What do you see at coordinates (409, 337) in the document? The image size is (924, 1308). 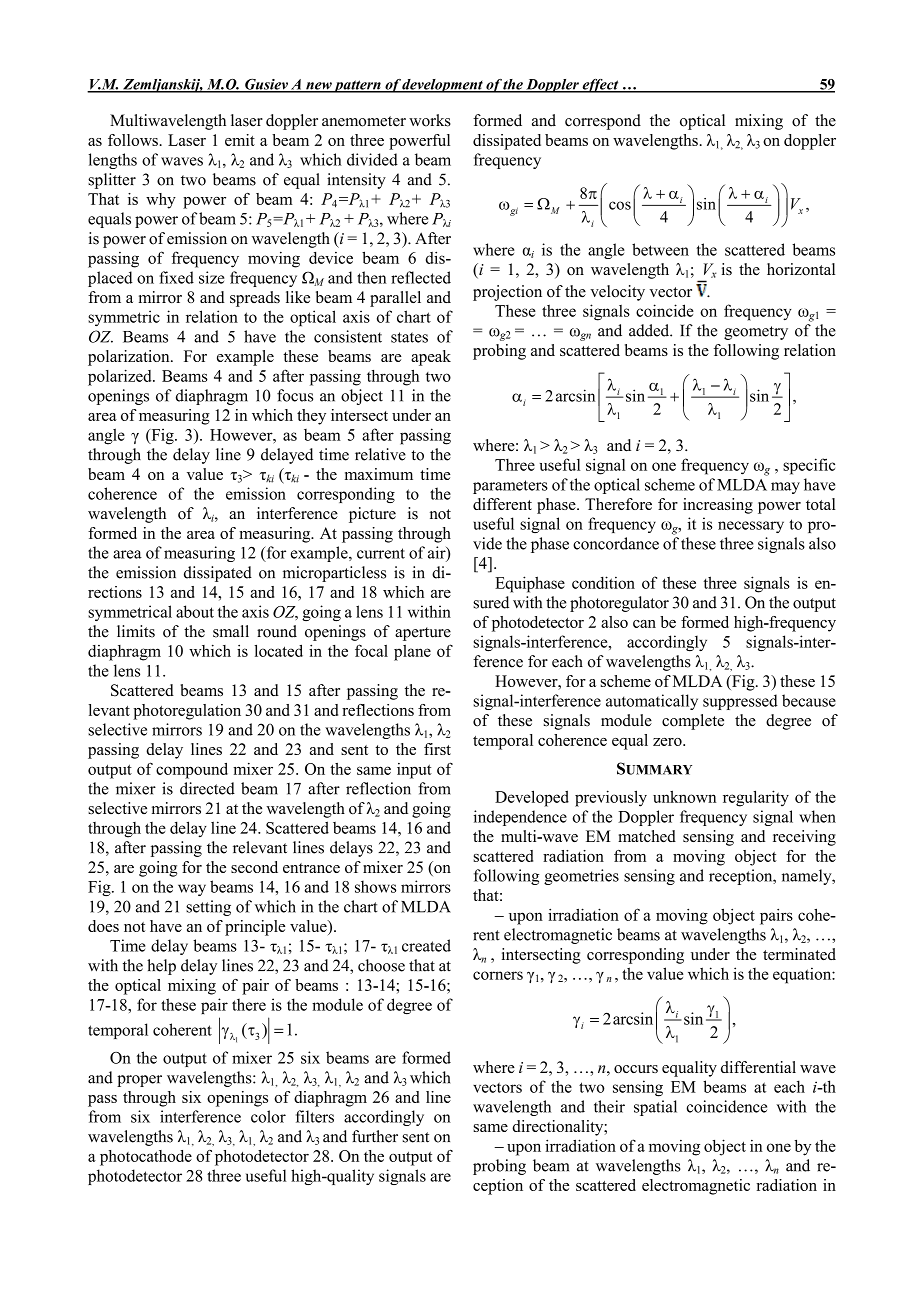 I see `states` at bounding box center [409, 337].
